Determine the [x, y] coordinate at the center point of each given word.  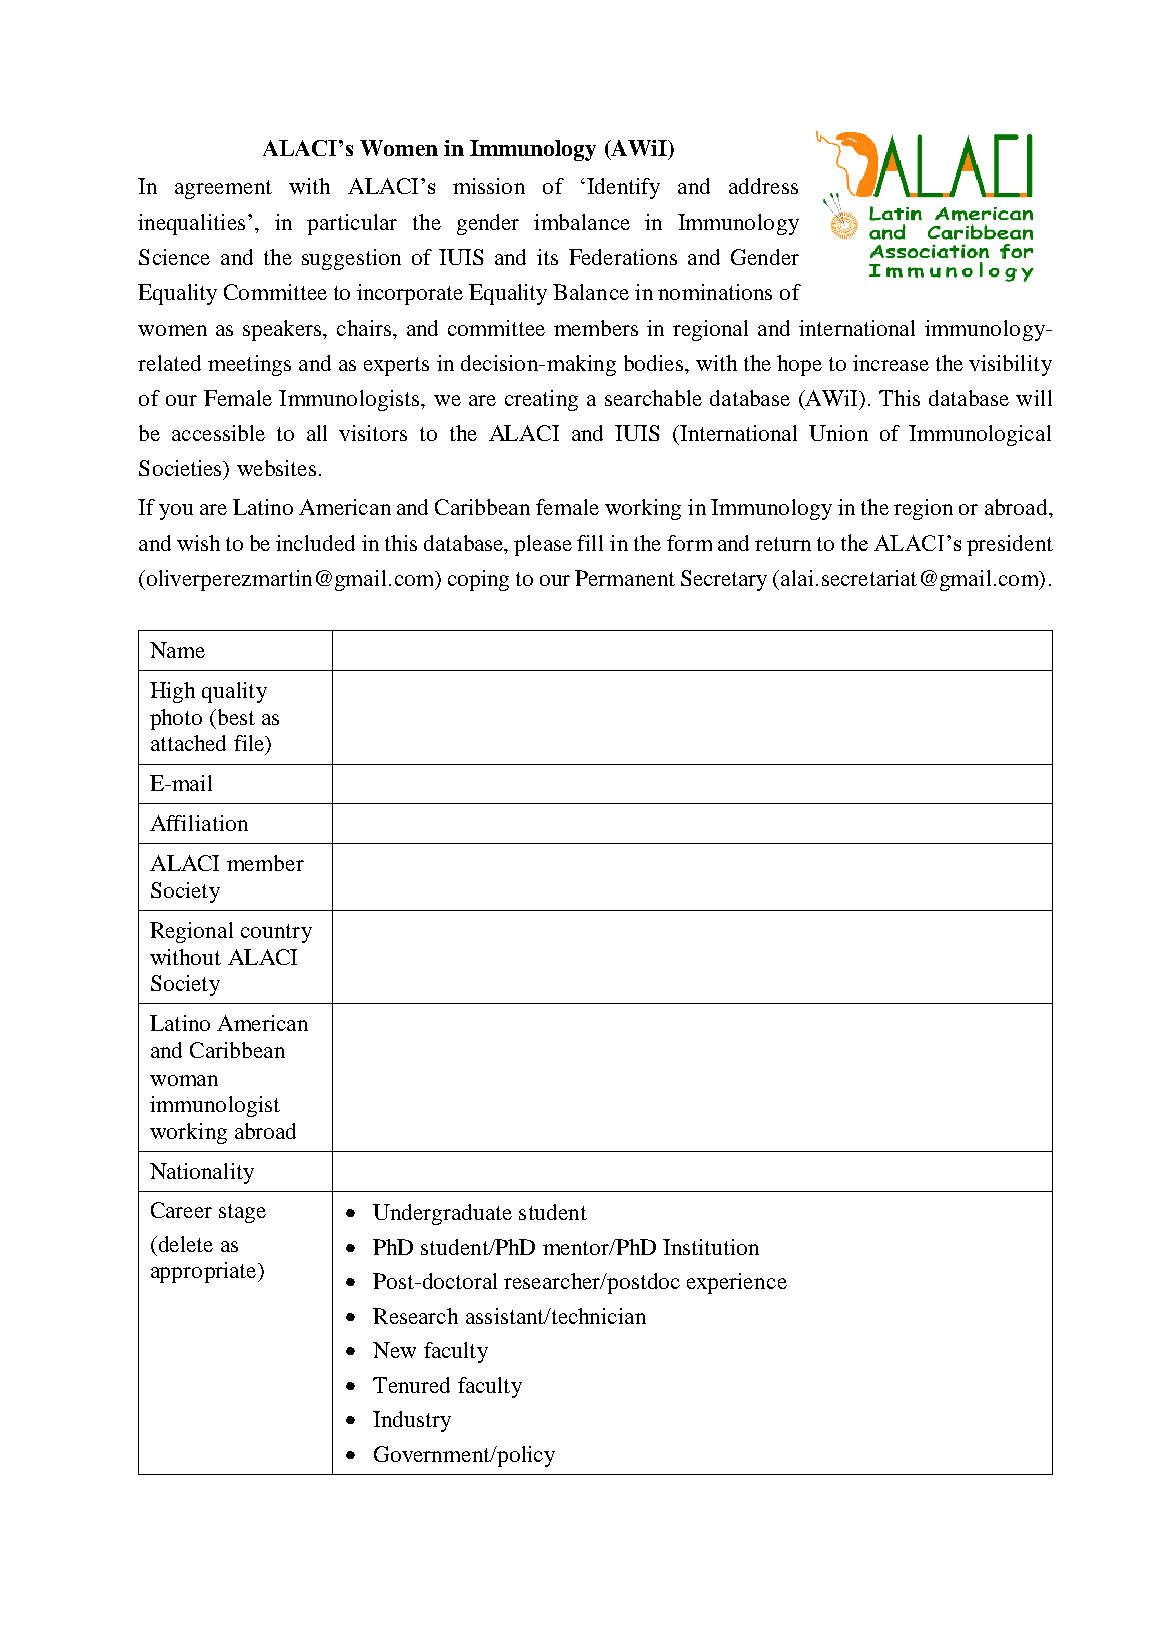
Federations [623, 257]
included [315, 543]
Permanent [625, 578]
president [1010, 545]
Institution [711, 1247]
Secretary [724, 580]
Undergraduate [442, 1214]
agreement [223, 189]
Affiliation [199, 823]
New [394, 1350]
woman [184, 1080]
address [763, 186]
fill [590, 543]
